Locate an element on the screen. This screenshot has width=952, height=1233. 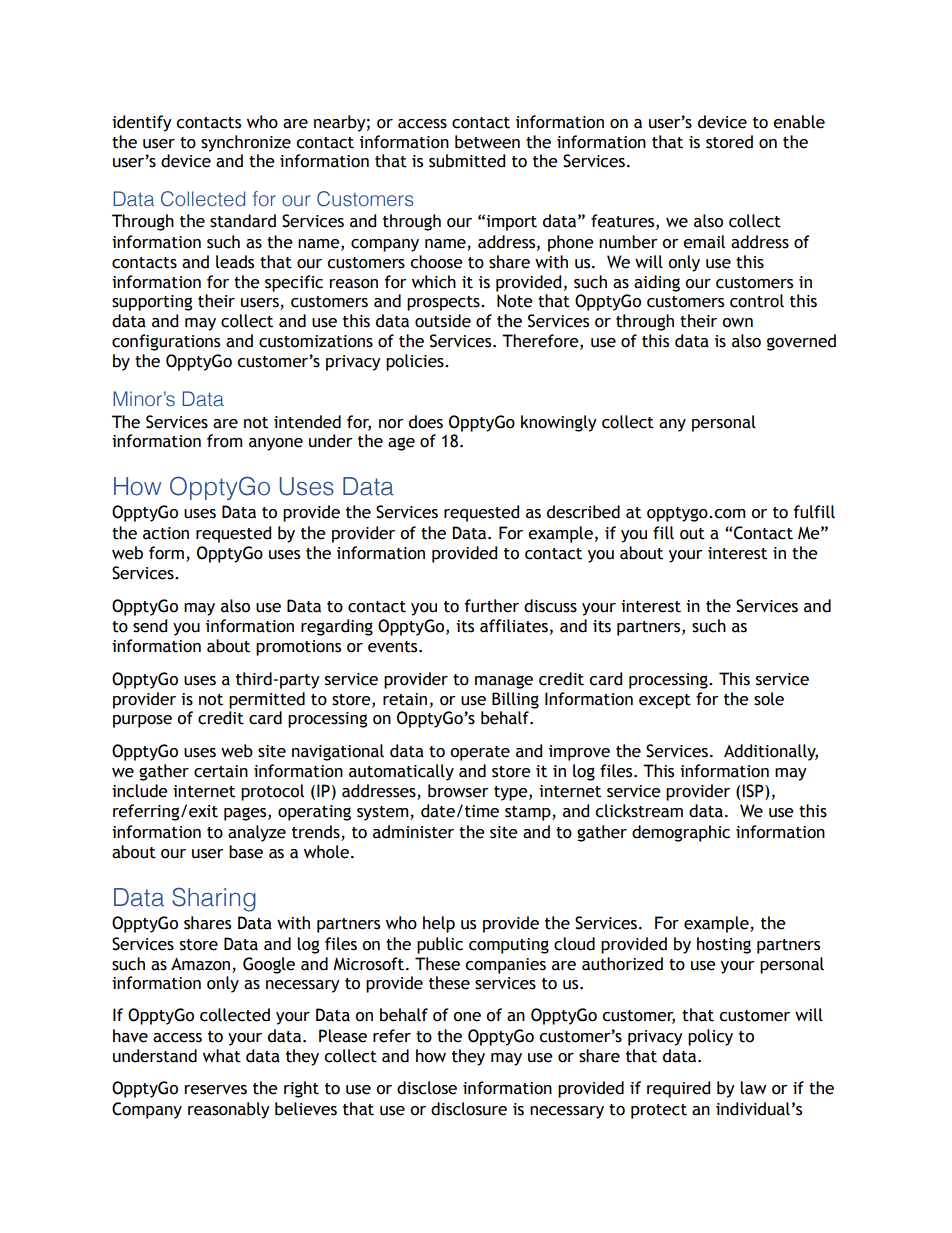
ISP is located at coordinates (754, 792).
